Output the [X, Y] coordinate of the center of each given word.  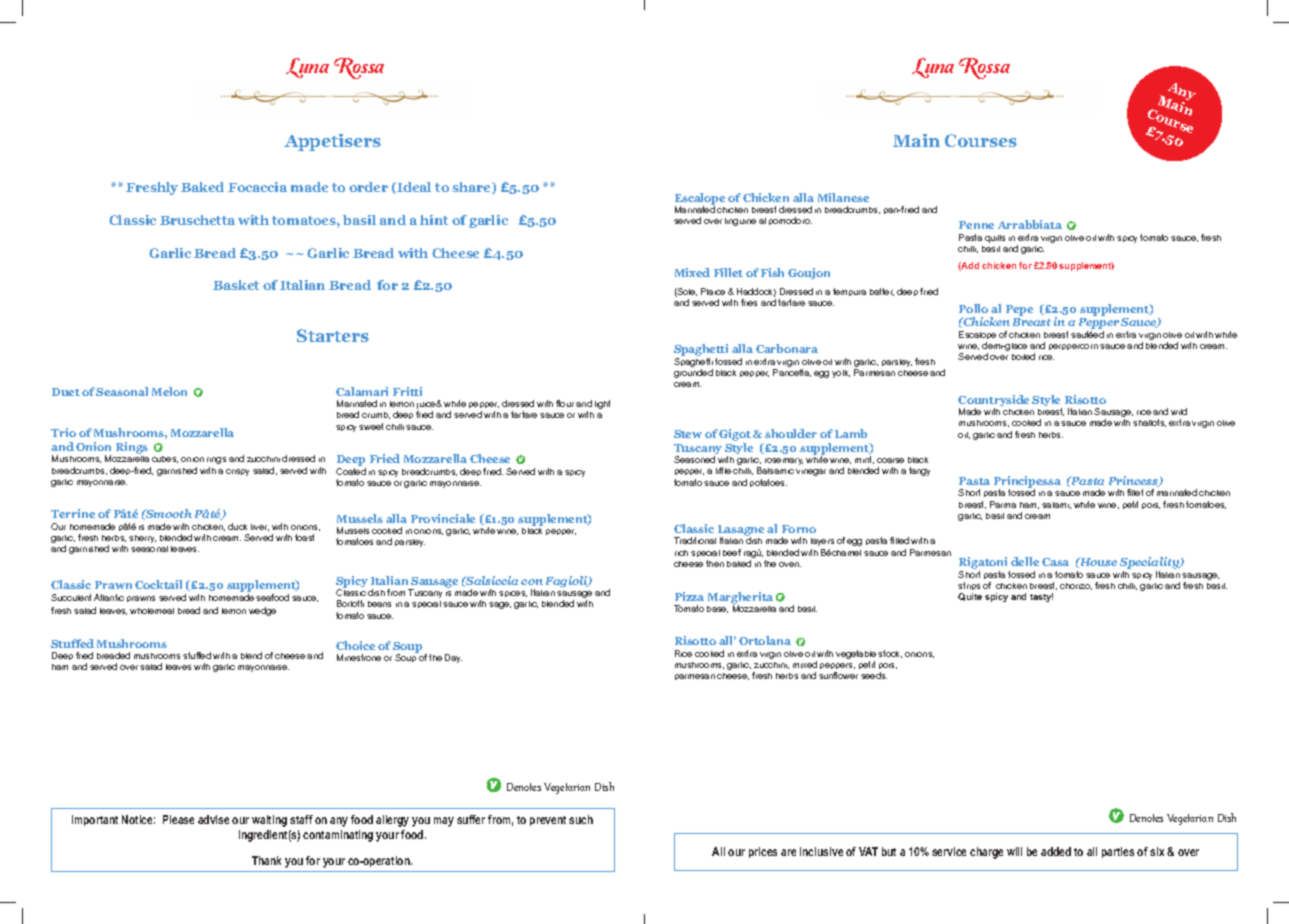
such [581, 819]
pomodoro [790, 221]
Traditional [695, 540]
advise [213, 819]
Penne [976, 225]
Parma [1003, 504]
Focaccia [257, 187]
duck [237, 526]
